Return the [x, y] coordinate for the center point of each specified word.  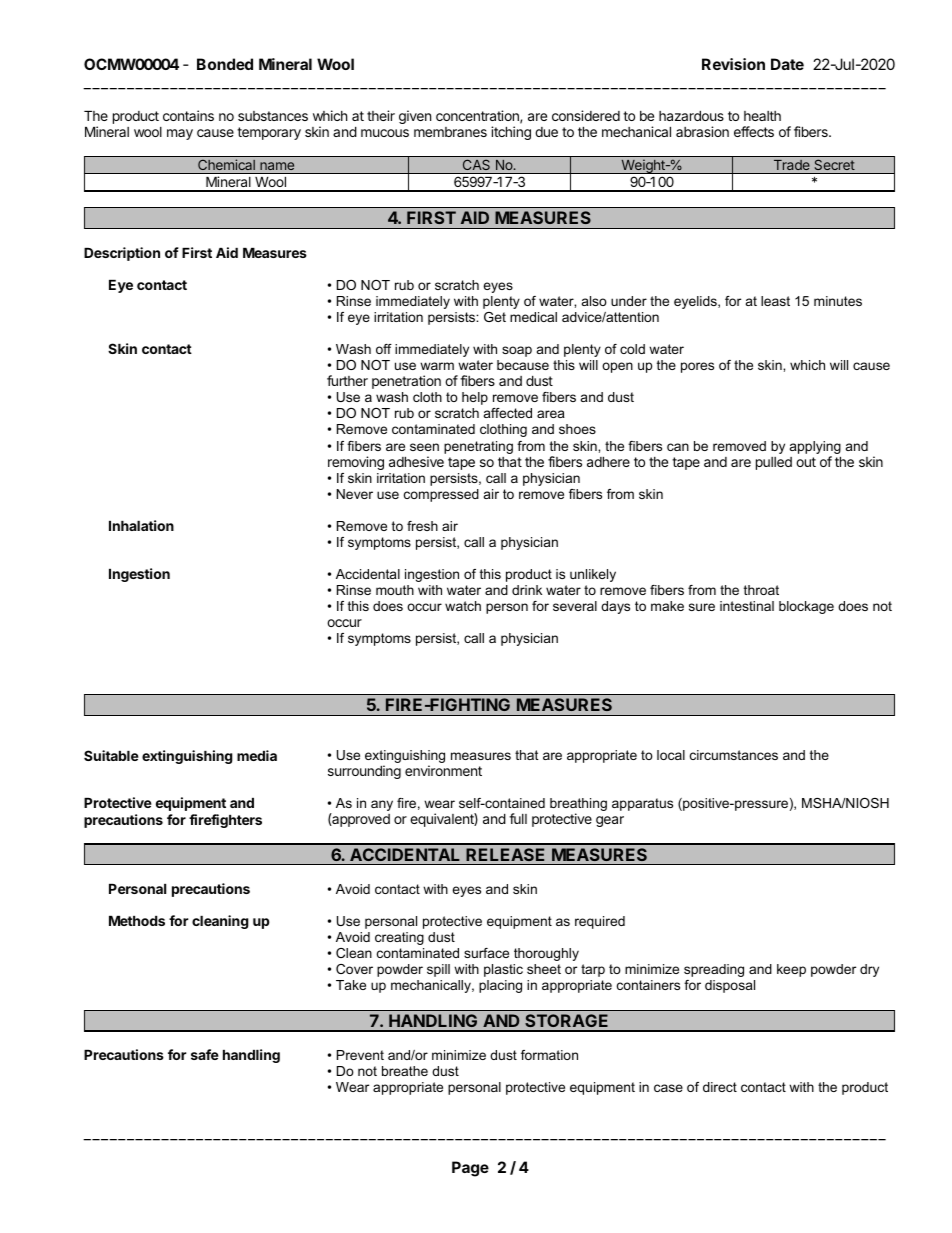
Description [122, 254]
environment [443, 770]
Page [470, 1169]
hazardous [691, 116]
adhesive [416, 461]
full [518, 818]
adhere [608, 462]
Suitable [111, 755]
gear [610, 821]
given [415, 117]
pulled [774, 463]
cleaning [220, 922]
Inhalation [141, 525]
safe [205, 1054]
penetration [406, 382]
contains [188, 115]
